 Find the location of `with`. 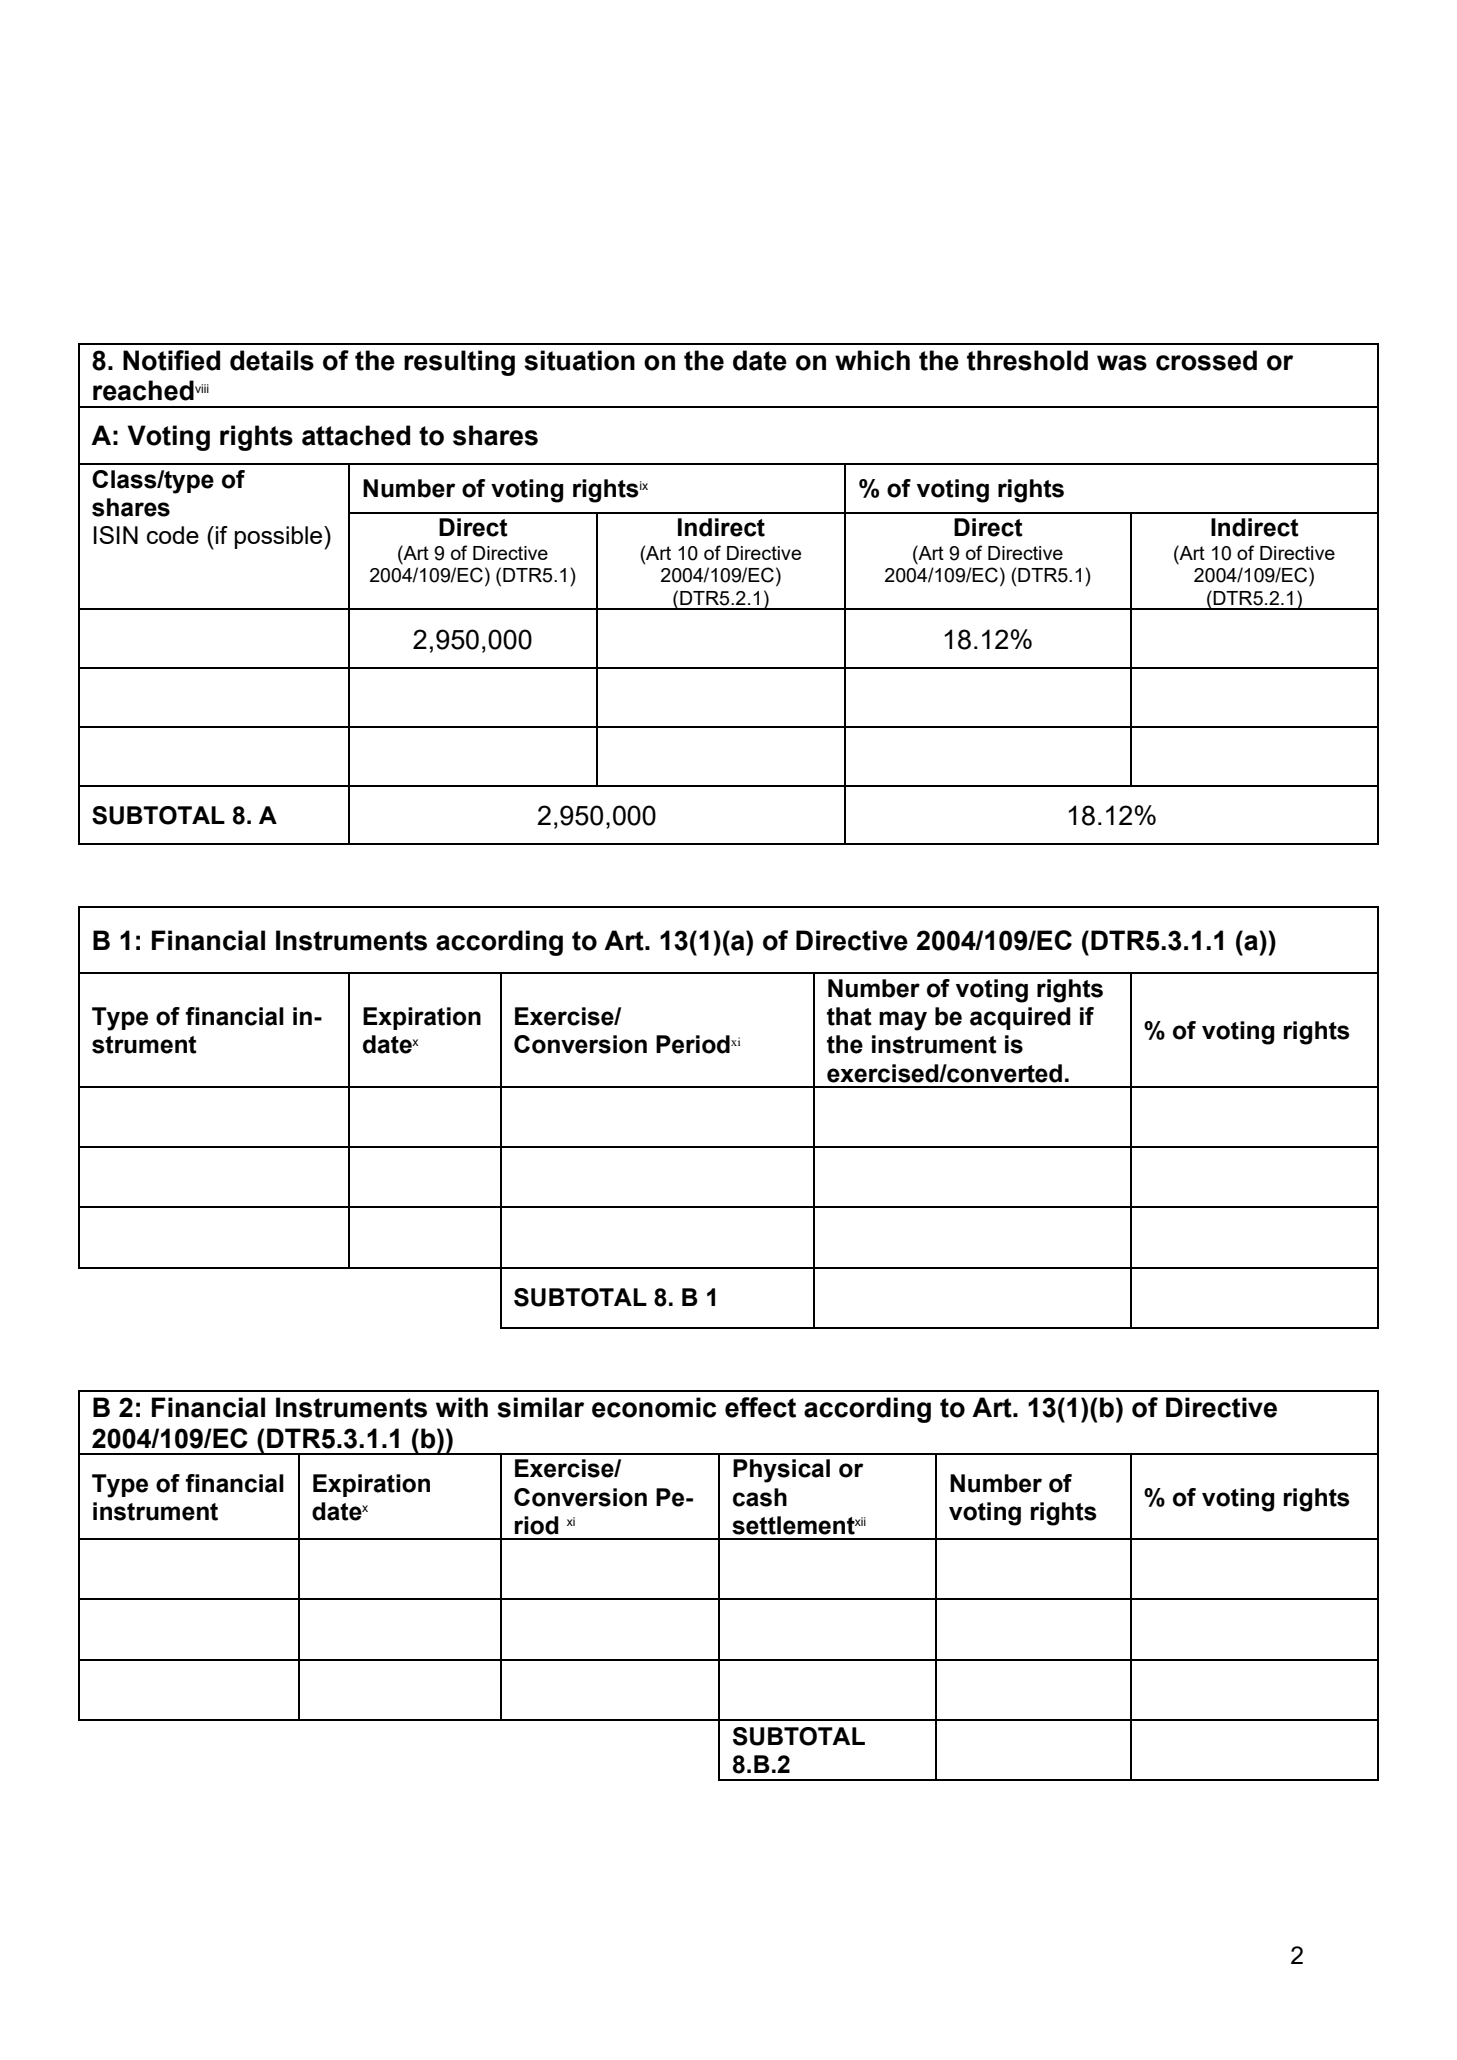

with is located at coordinates (462, 1407).
